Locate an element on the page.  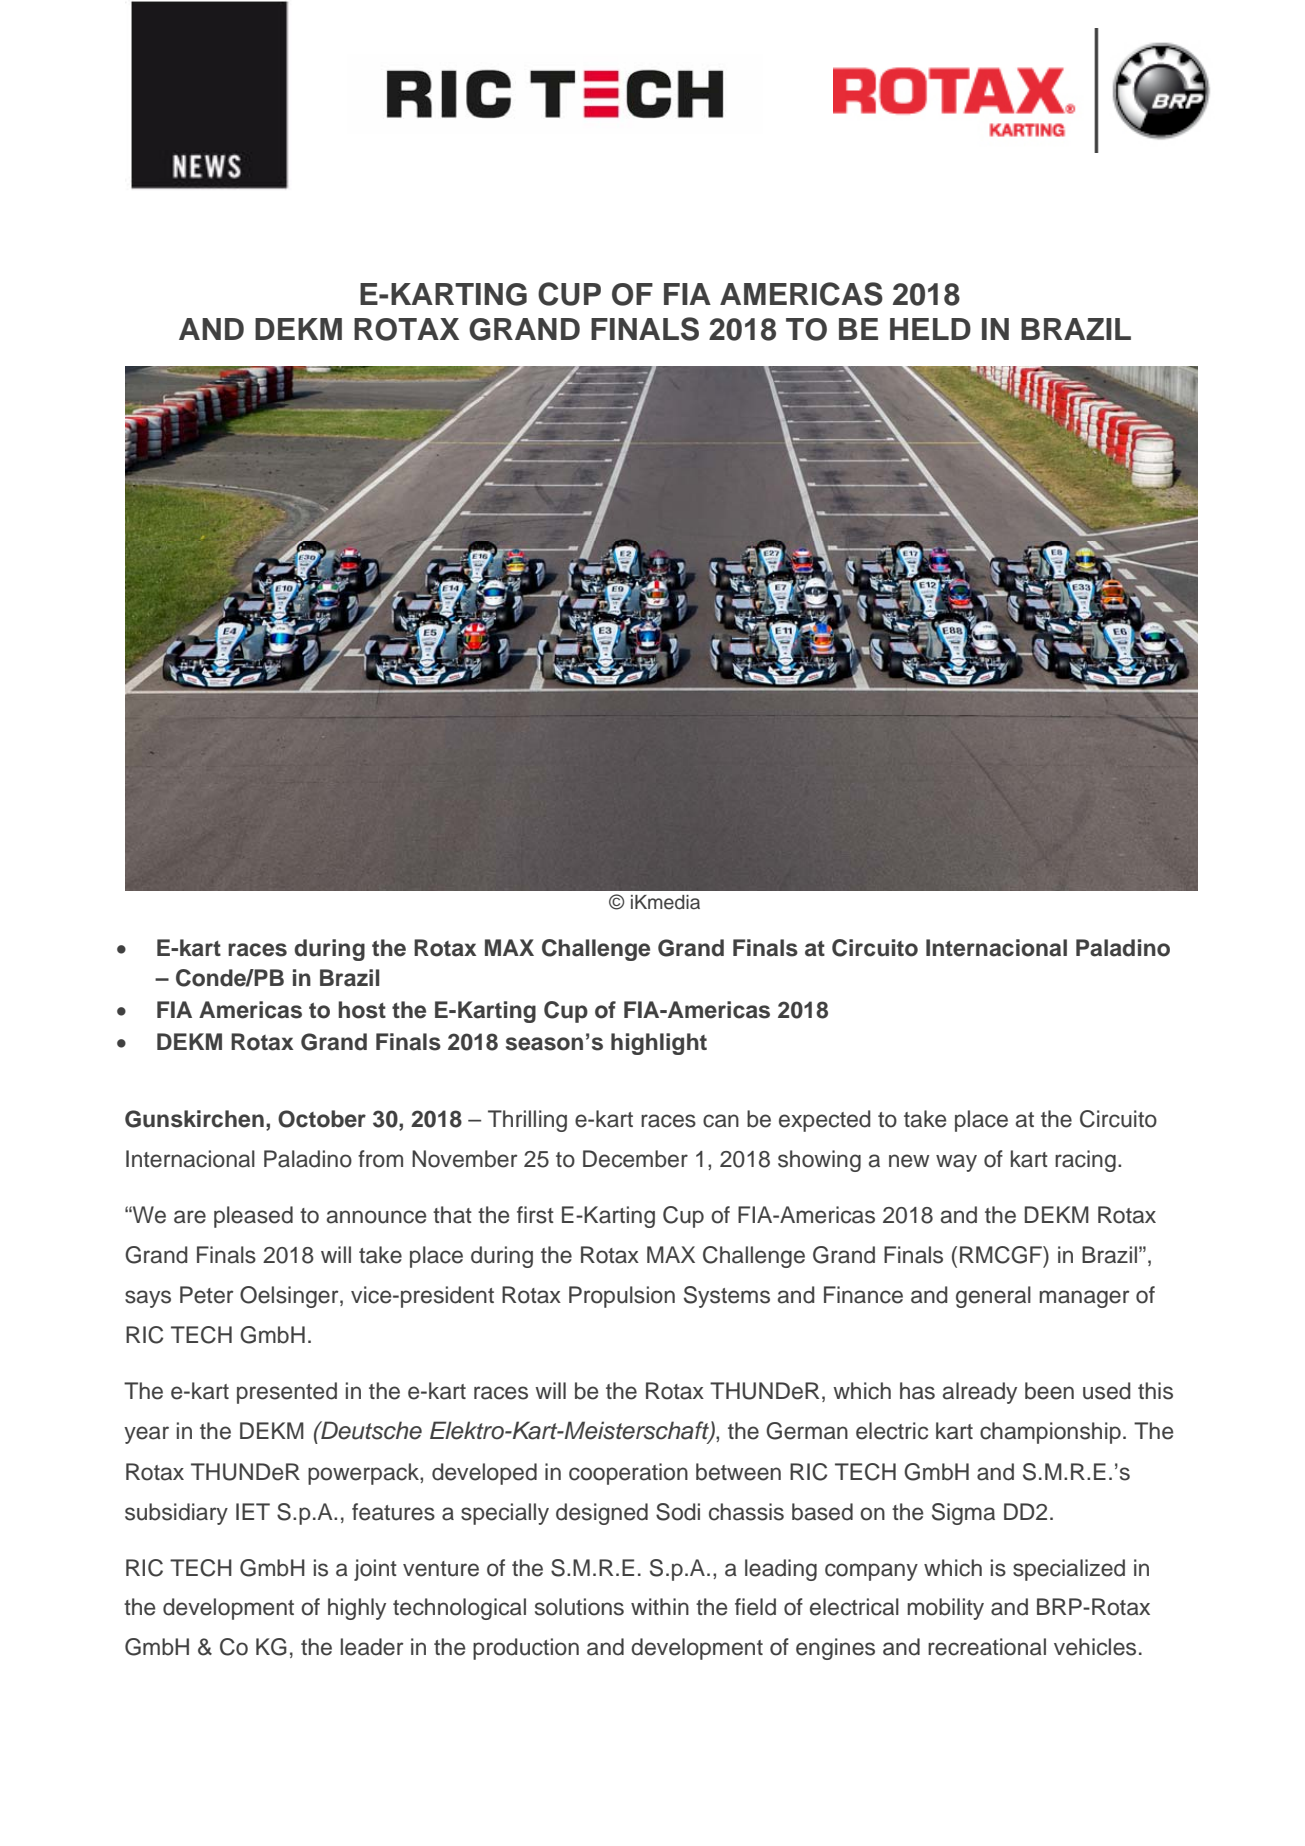
expected is located at coordinates (824, 1121).
